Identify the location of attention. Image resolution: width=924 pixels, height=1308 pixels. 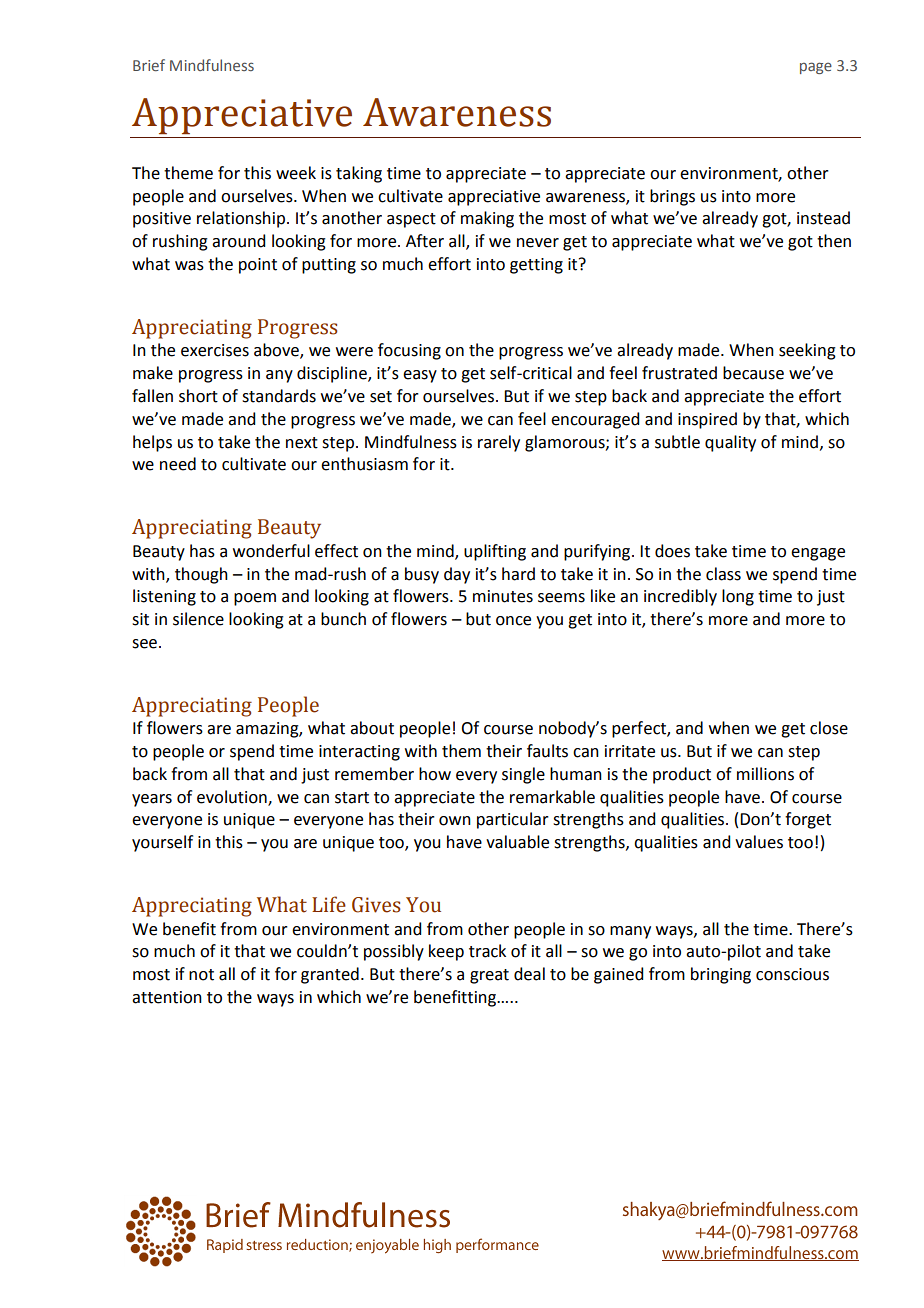
(167, 997).
